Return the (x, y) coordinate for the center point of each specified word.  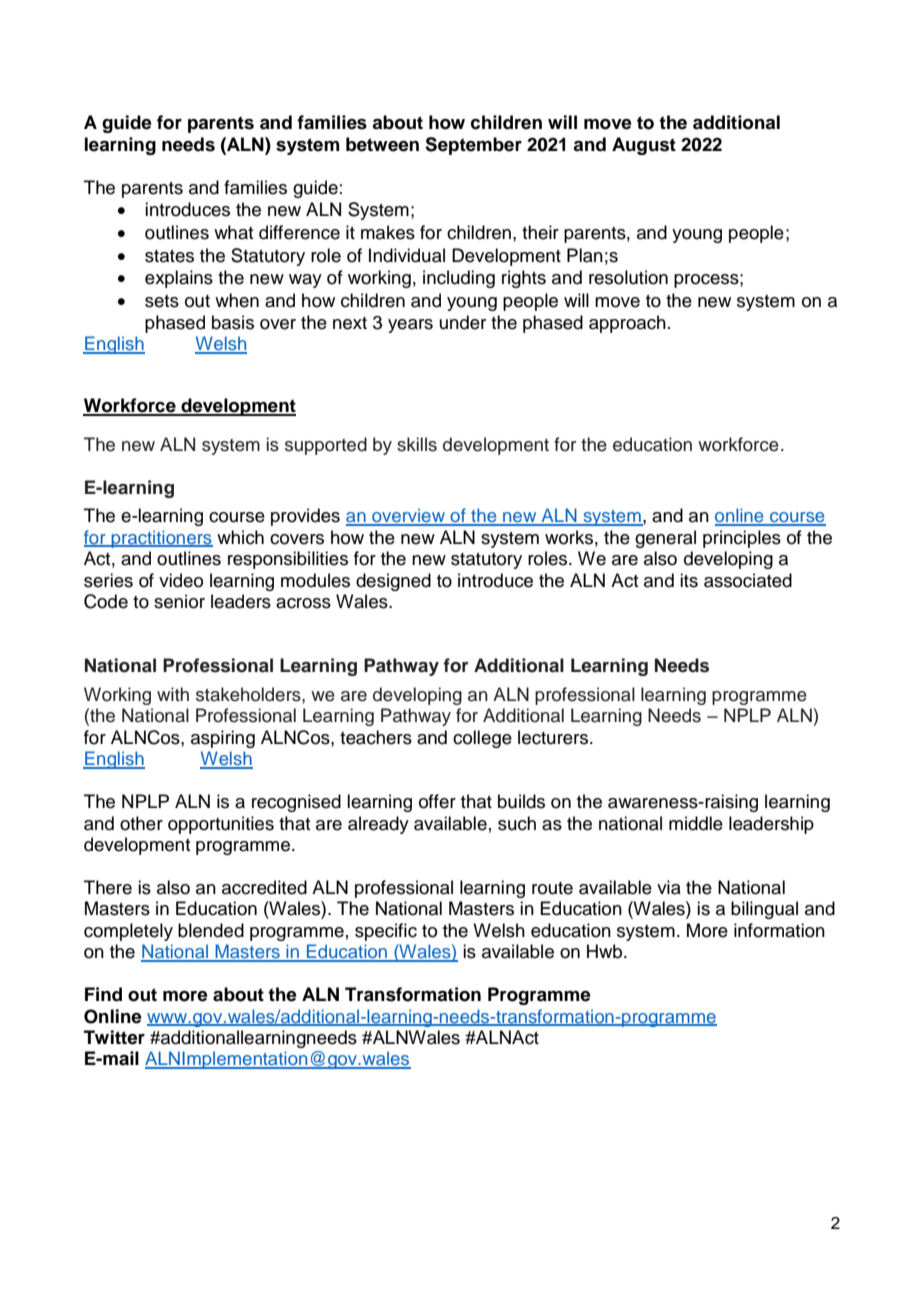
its (689, 580)
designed (393, 582)
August (644, 146)
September (473, 146)
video (181, 580)
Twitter (114, 1037)
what (233, 232)
